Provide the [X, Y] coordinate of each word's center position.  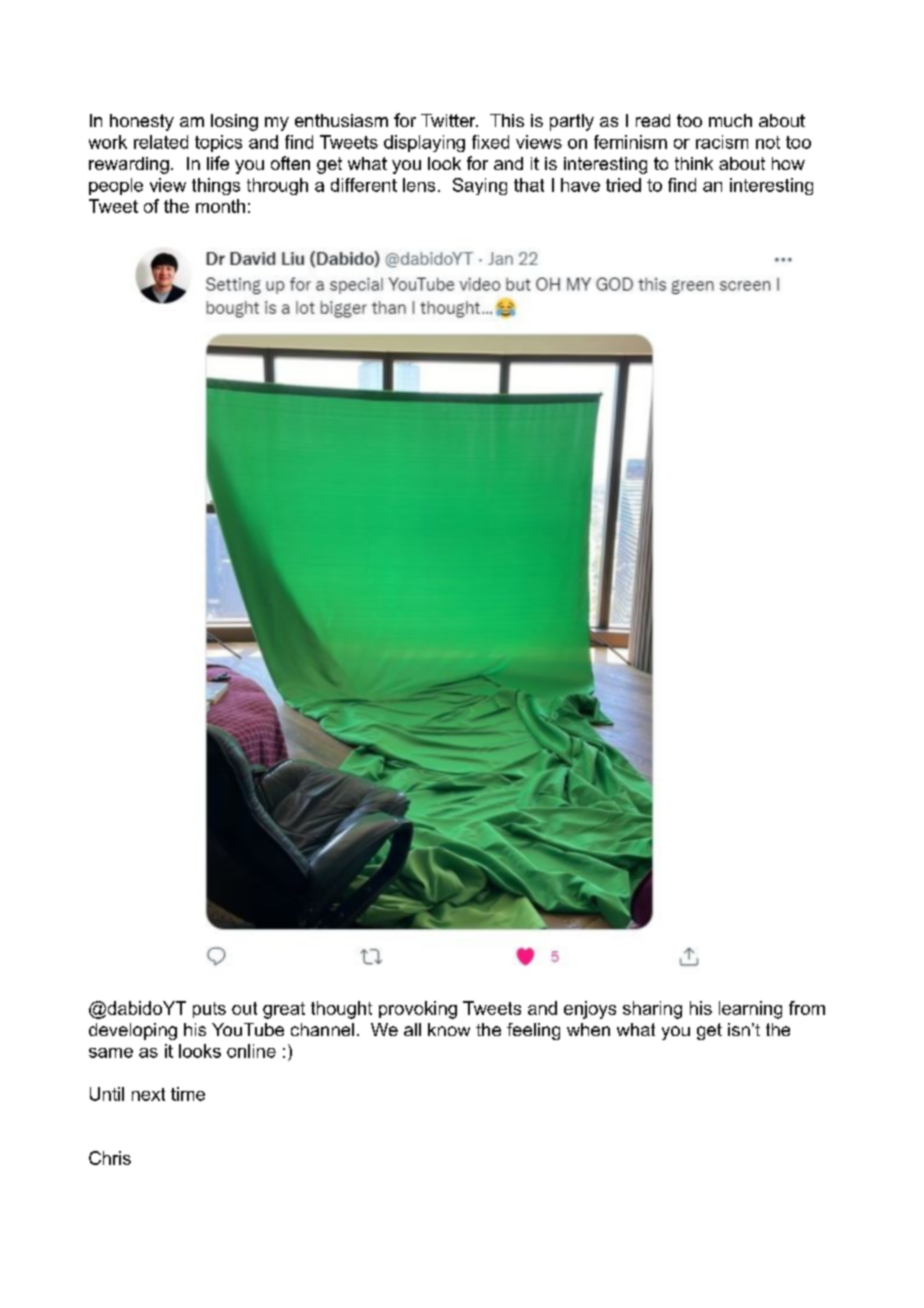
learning [750, 1010]
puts [209, 1010]
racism [722, 142]
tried [623, 185]
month [220, 206]
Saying [480, 186]
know [449, 1029]
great [284, 1010]
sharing [652, 1010]
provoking [418, 1010]
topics [218, 143]
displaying [424, 143]
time [188, 1094]
